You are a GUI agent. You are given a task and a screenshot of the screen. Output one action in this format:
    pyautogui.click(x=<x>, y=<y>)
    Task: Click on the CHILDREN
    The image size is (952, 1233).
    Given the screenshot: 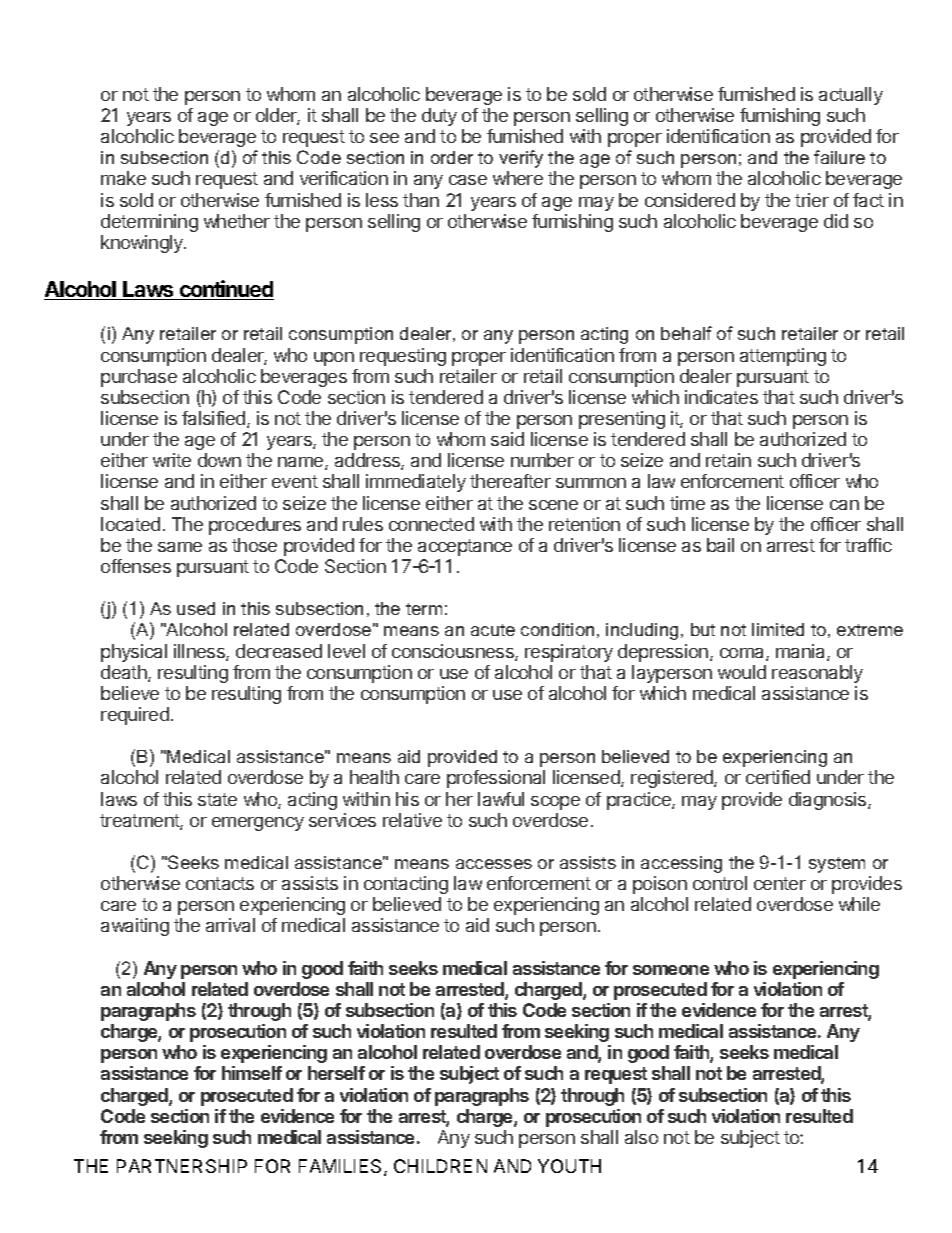 What is the action you would take?
    pyautogui.click(x=440, y=1166)
